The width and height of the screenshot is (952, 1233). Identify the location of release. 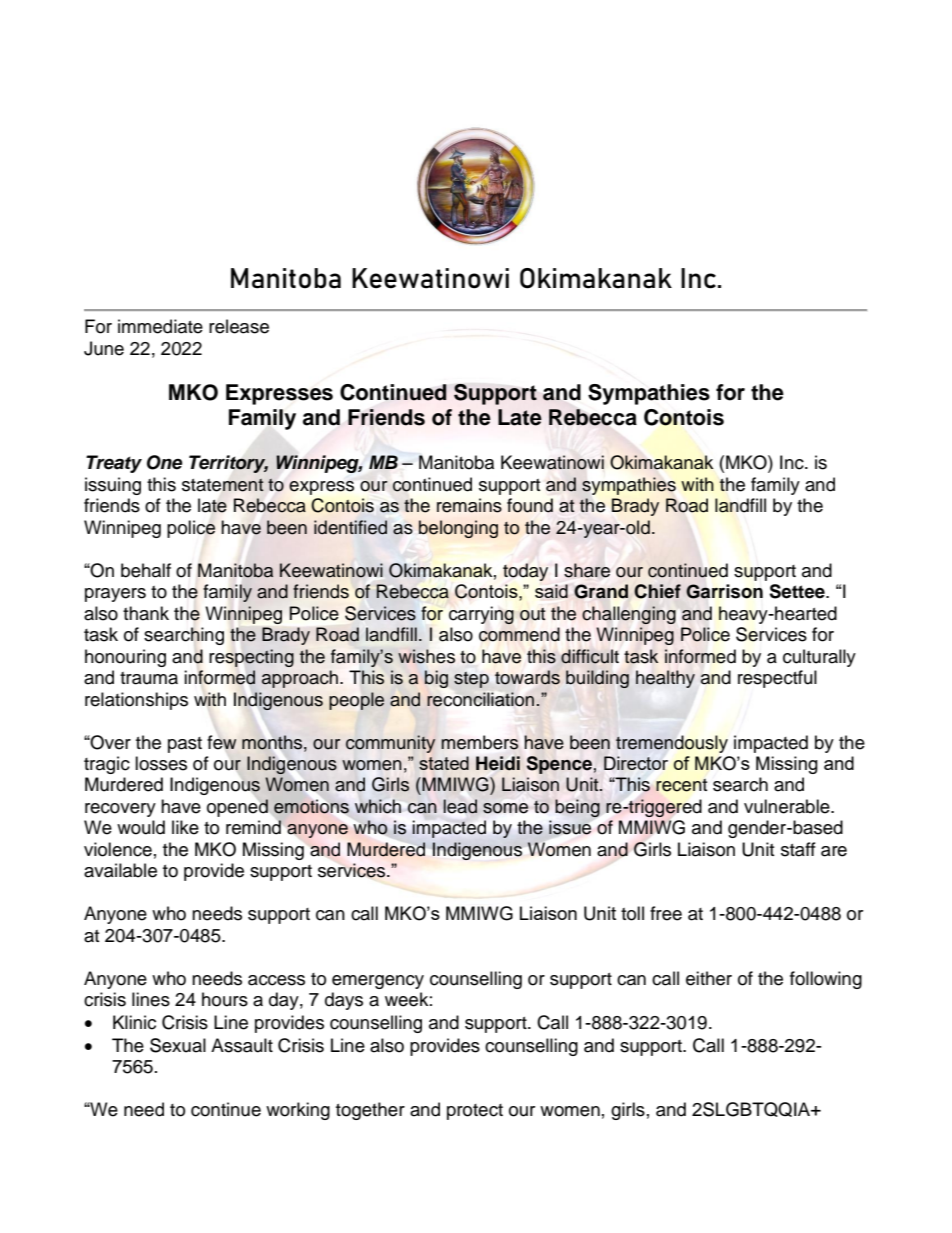
(239, 326).
